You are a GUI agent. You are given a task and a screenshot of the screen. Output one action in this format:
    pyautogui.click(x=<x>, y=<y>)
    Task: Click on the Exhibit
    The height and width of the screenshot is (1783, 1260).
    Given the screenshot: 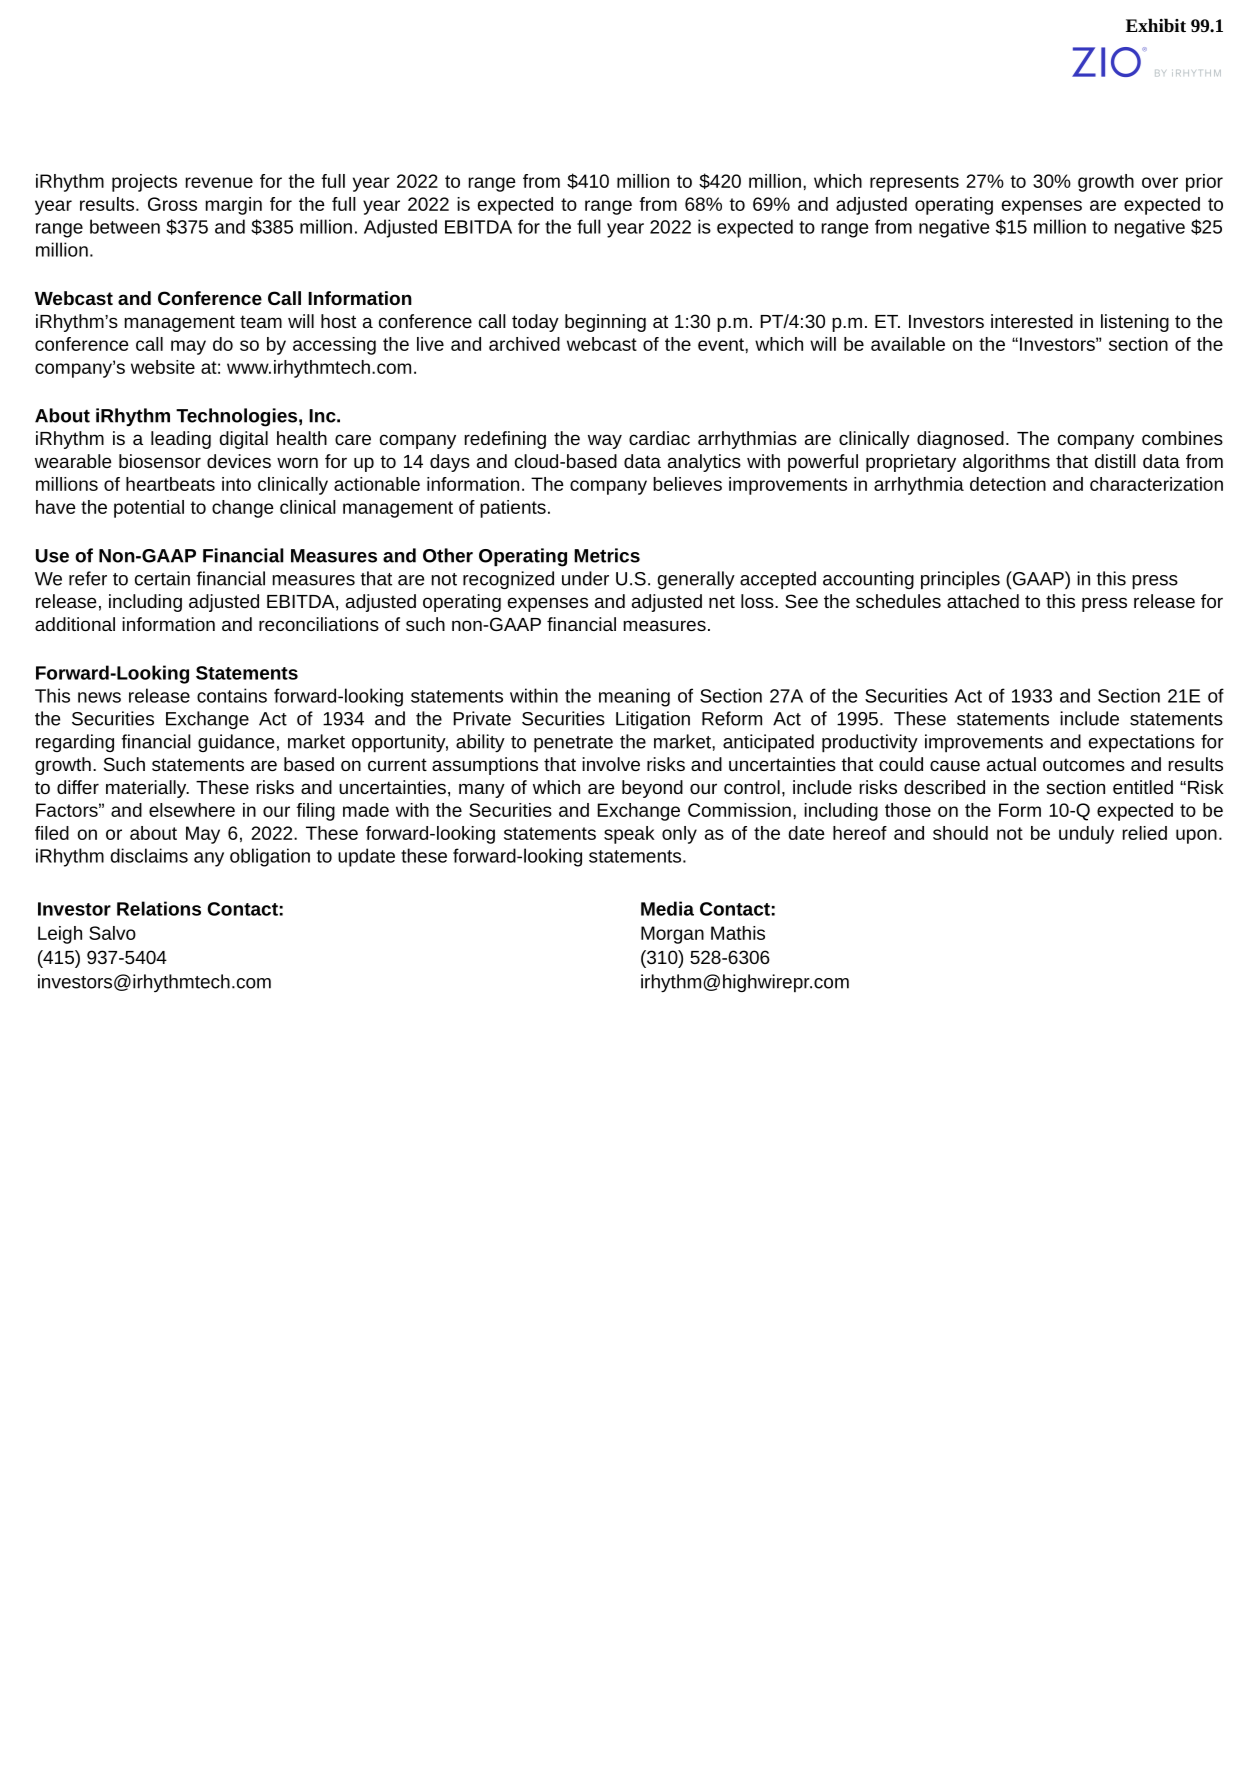 What is the action you would take?
    pyautogui.click(x=1156, y=25)
